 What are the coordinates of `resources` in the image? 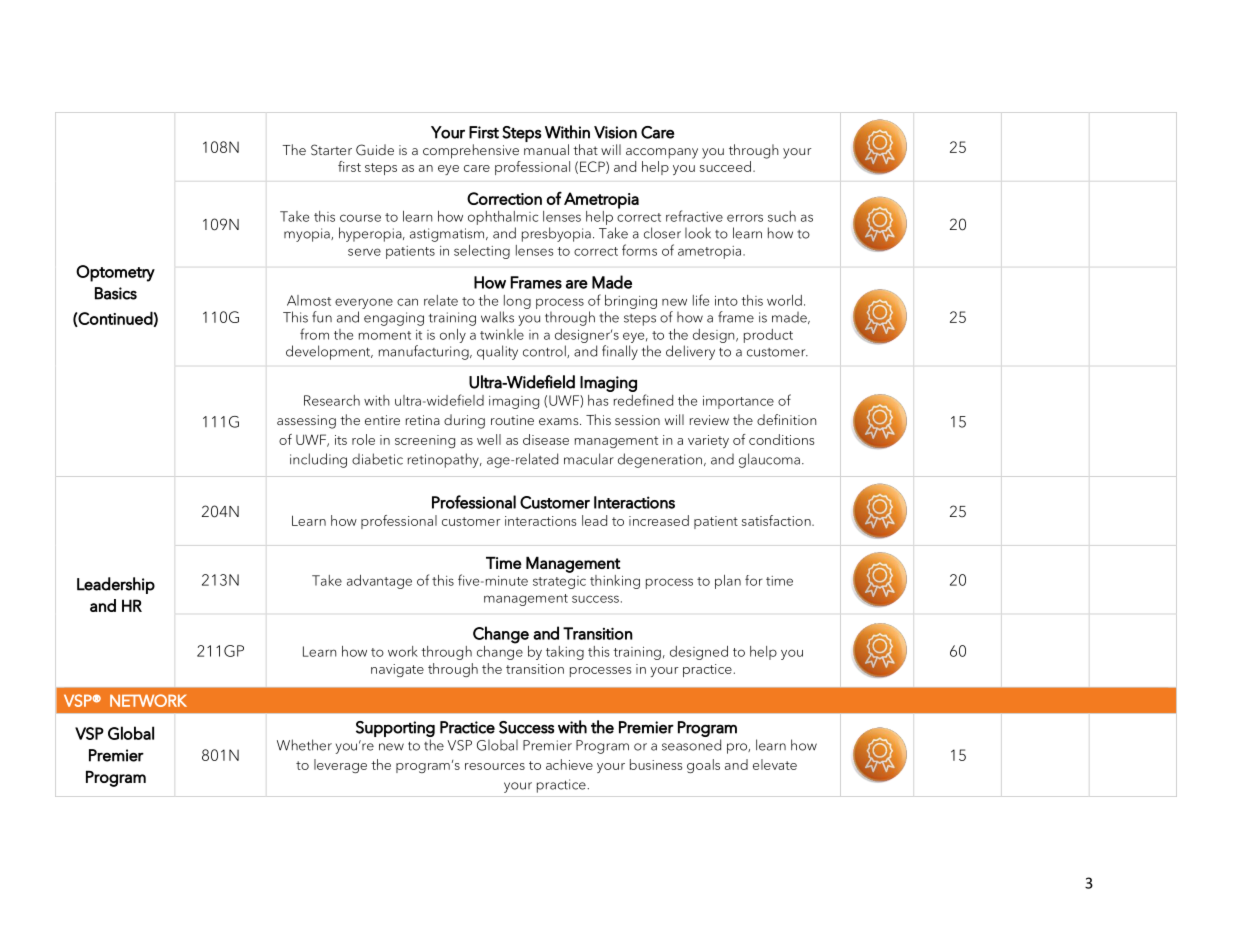 It's located at (495, 766).
